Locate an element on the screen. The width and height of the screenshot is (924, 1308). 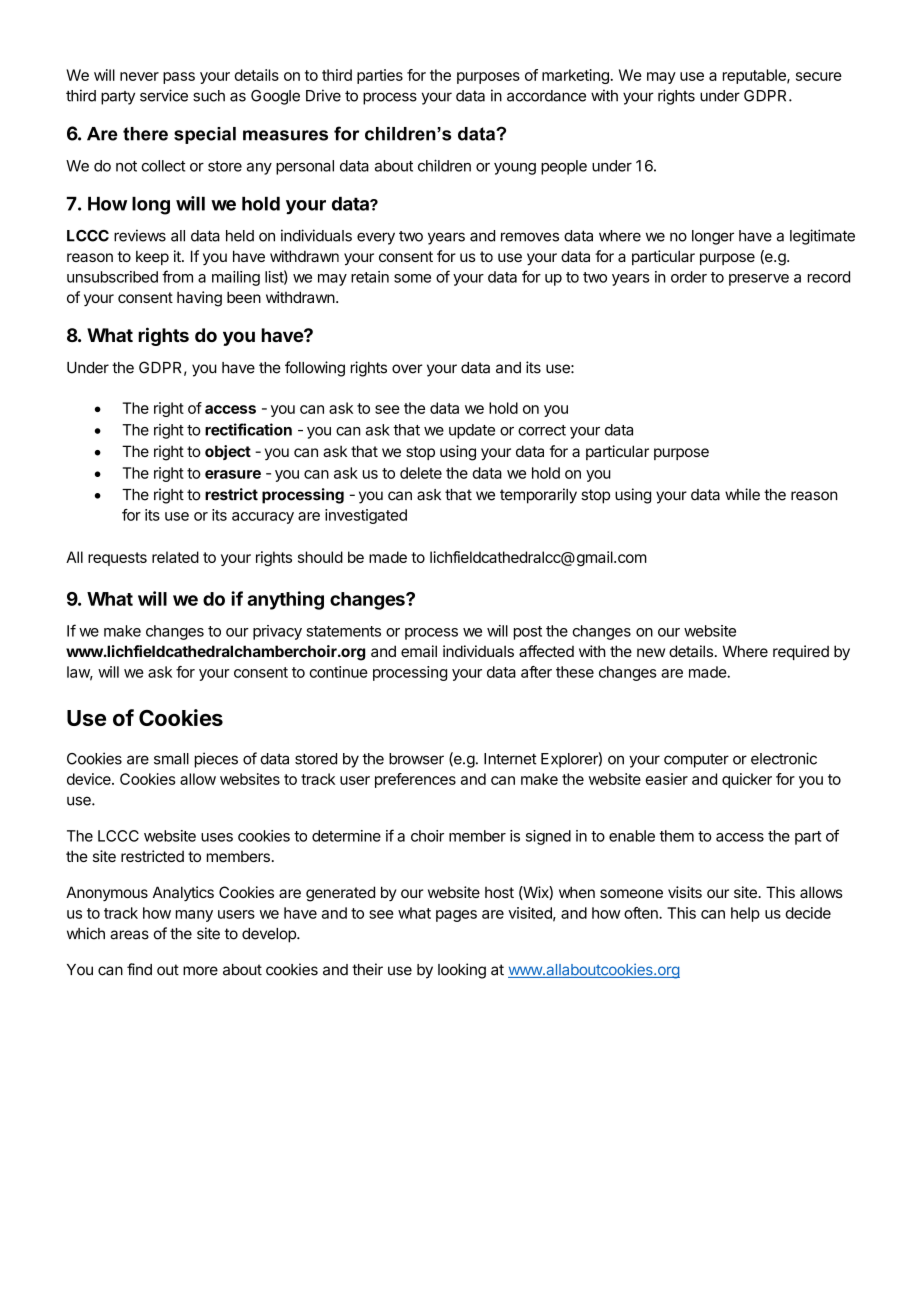
help is located at coordinates (745, 914).
